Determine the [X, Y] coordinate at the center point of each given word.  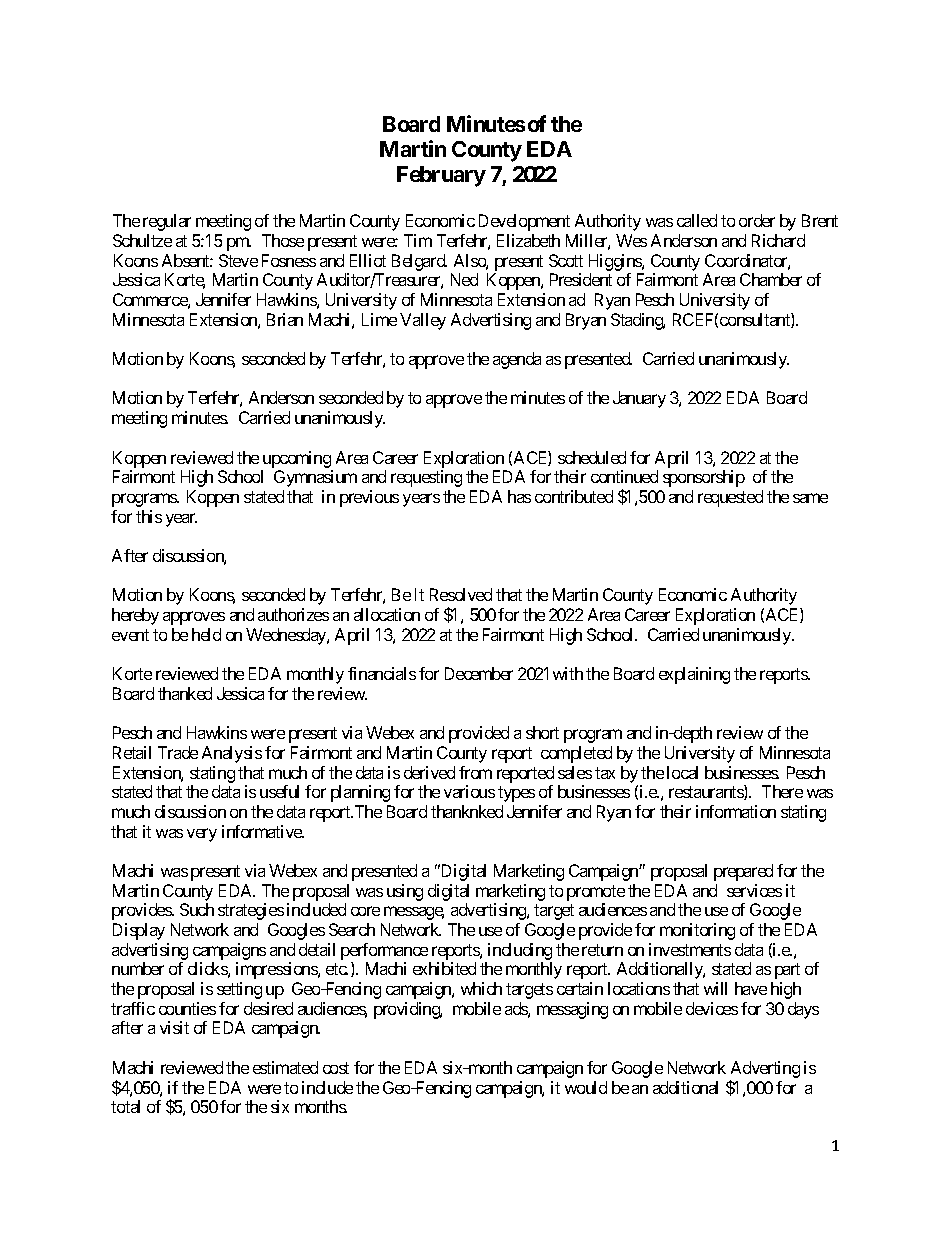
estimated [285, 1067]
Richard [778, 240]
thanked [185, 693]
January [639, 399]
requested [730, 498]
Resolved [461, 594]
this [149, 516]
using [405, 892]
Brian [285, 319]
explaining [694, 675]
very [202, 835]
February [441, 176]
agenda [517, 360]
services [754, 890]
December [479, 673]
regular [167, 222]
